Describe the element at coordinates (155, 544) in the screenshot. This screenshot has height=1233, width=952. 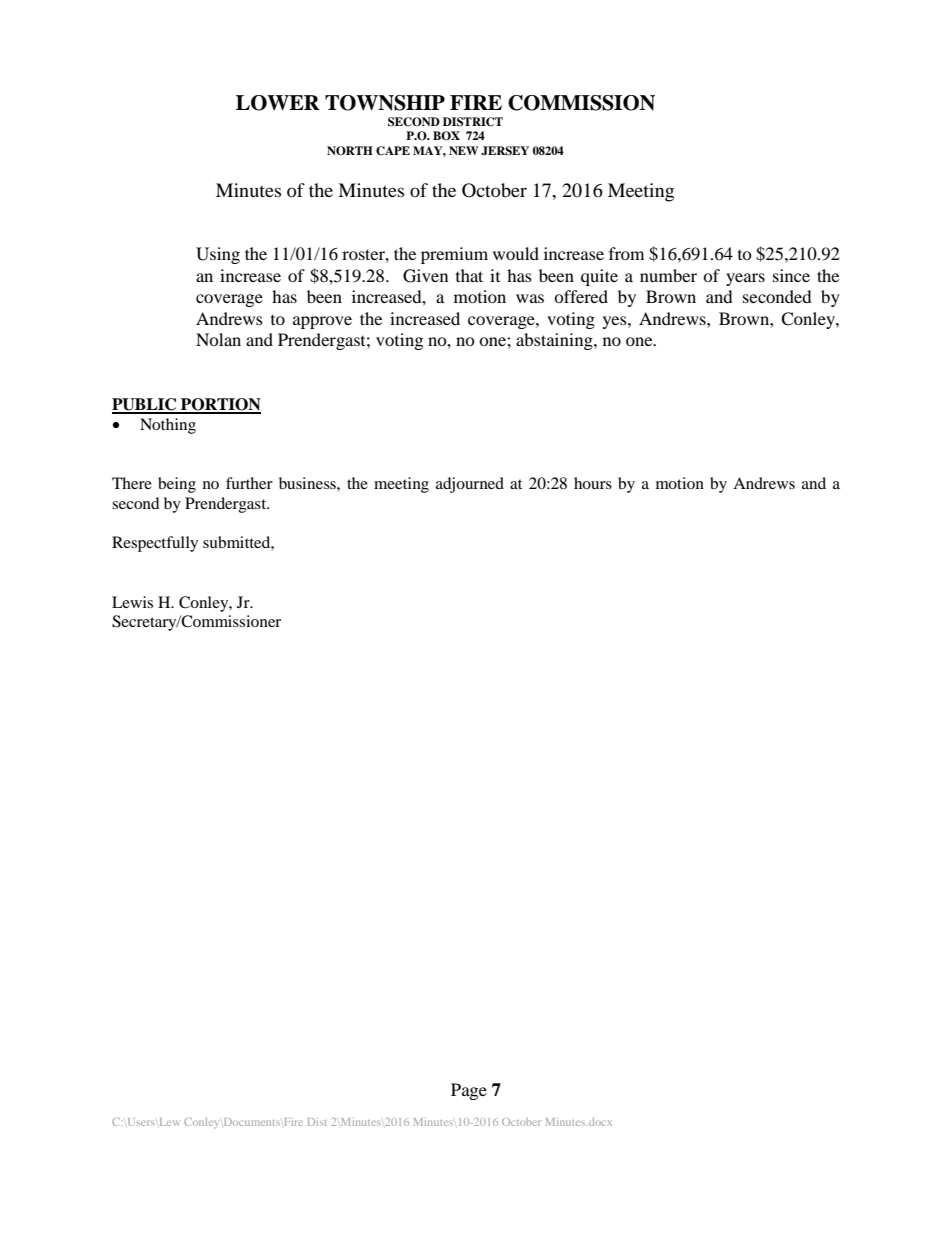
I see `Respectfully` at that location.
